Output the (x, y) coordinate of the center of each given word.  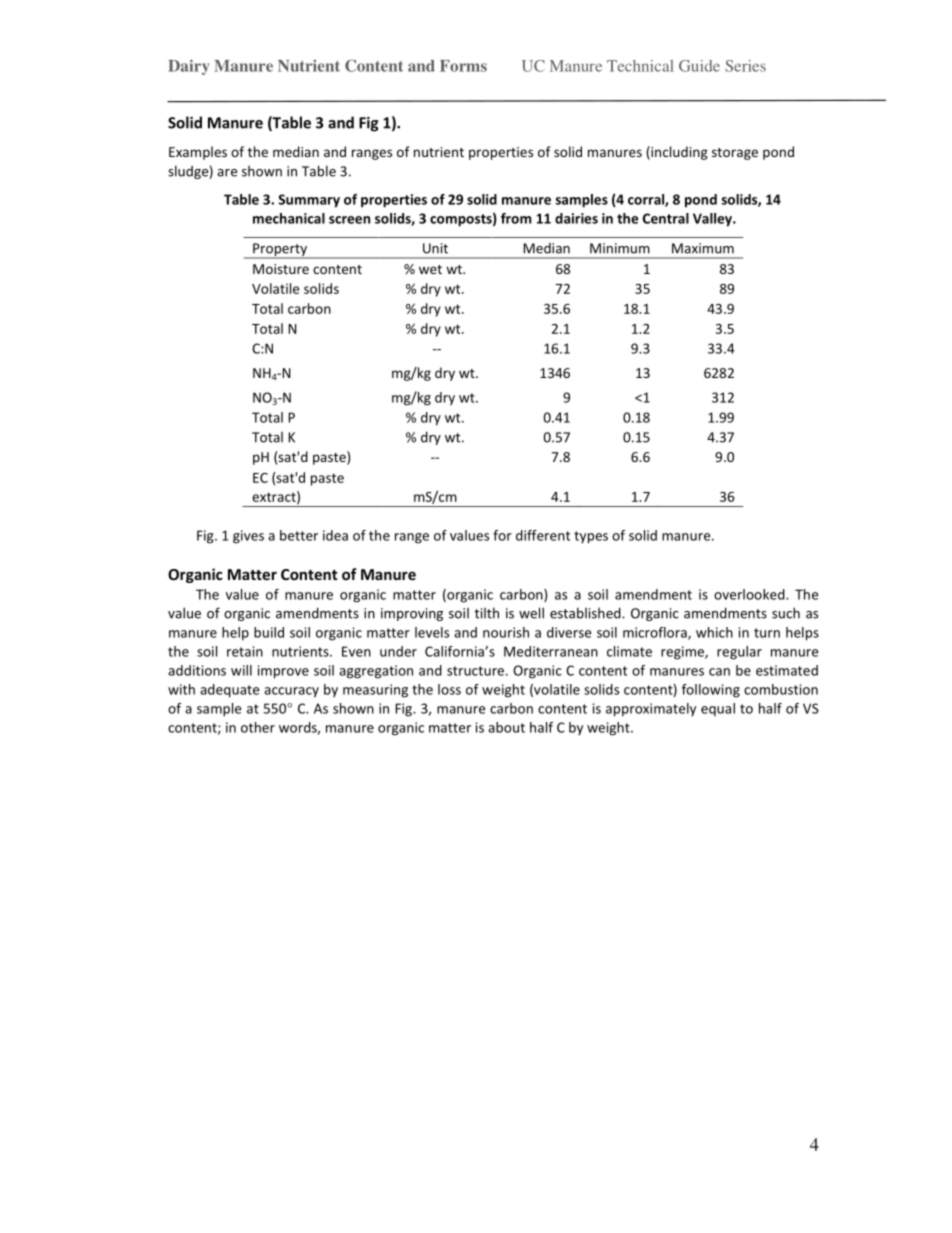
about (506, 727)
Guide (699, 66)
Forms (463, 66)
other (258, 727)
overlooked (750, 594)
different (543, 535)
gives (248, 537)
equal (718, 709)
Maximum (703, 248)
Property (280, 251)
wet (430, 269)
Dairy (189, 67)
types (591, 537)
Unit (435, 248)
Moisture (281, 269)
